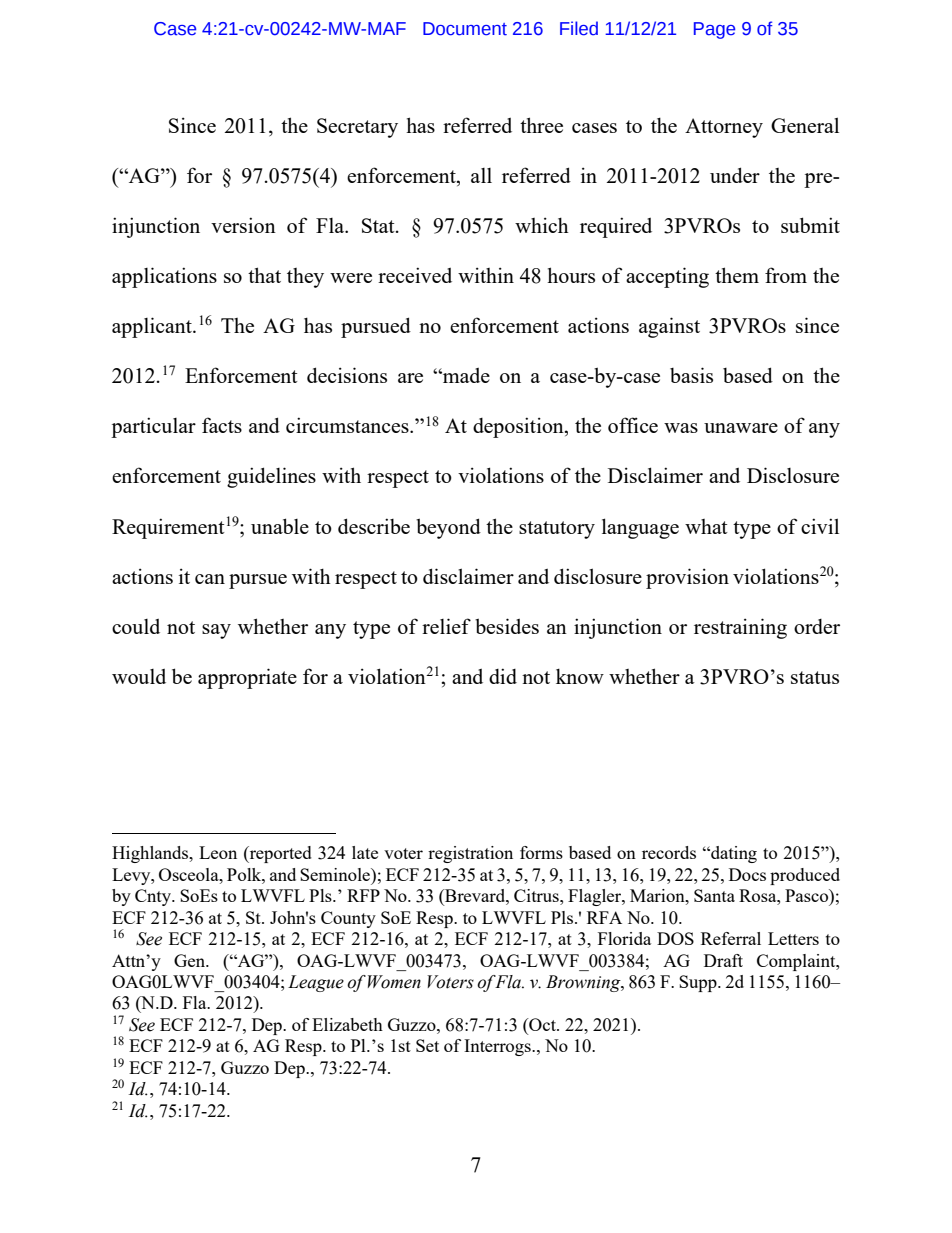  Describe the element at coordinates (218, 852) in the document. I see `Leon` at that location.
